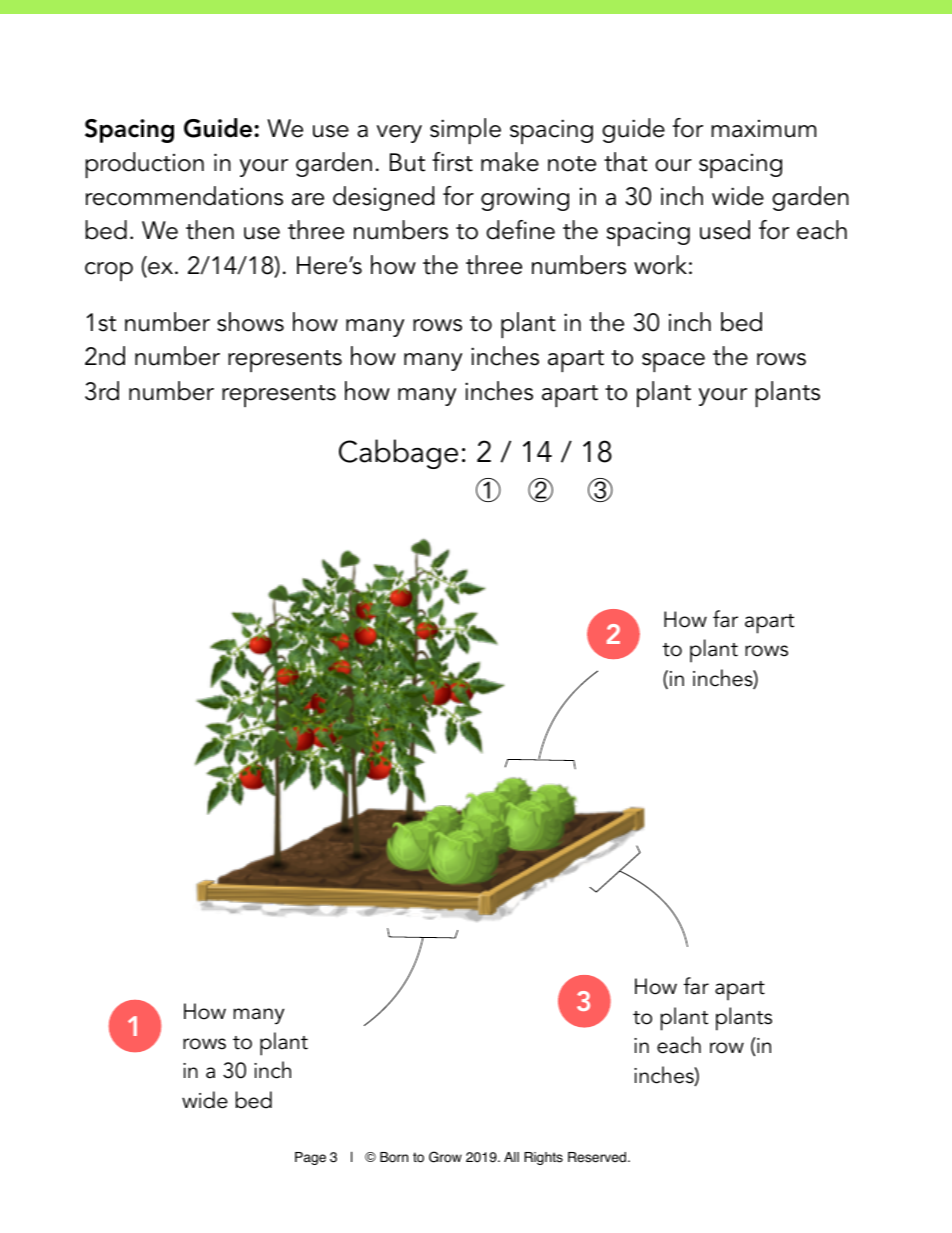 The height and width of the screenshot is (1233, 952). I want to click on Page, so click(310, 1158).
